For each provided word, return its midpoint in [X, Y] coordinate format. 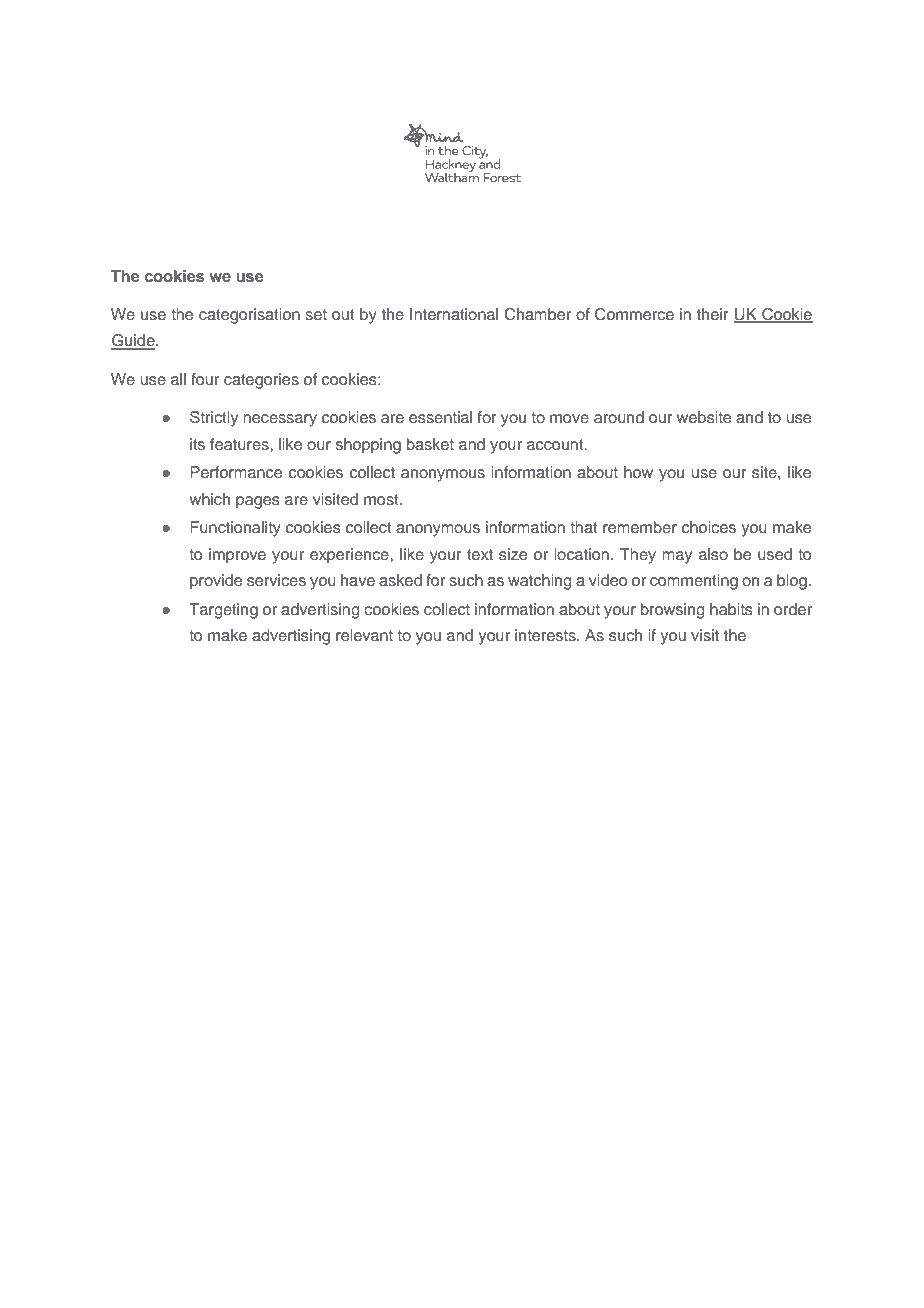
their [713, 314]
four [205, 379]
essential [440, 417]
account [556, 444]
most [382, 499]
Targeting [223, 611]
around [619, 417]
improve [237, 556]
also [713, 554]
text [480, 554]
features [240, 444]
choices [709, 527]
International [454, 314]
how [638, 472]
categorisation [249, 316]
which [210, 499]
